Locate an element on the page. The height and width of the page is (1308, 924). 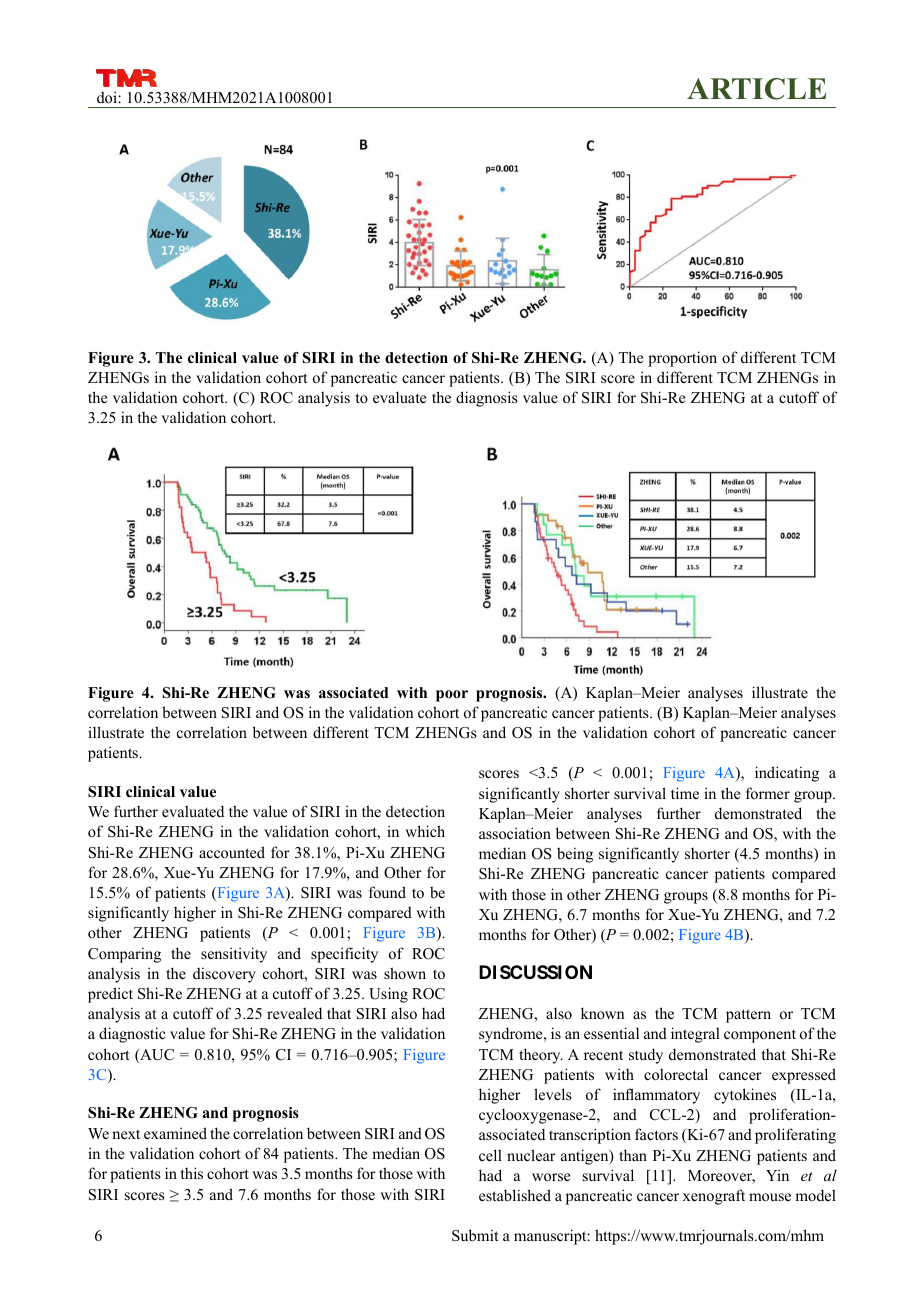
former is located at coordinates (768, 793).
